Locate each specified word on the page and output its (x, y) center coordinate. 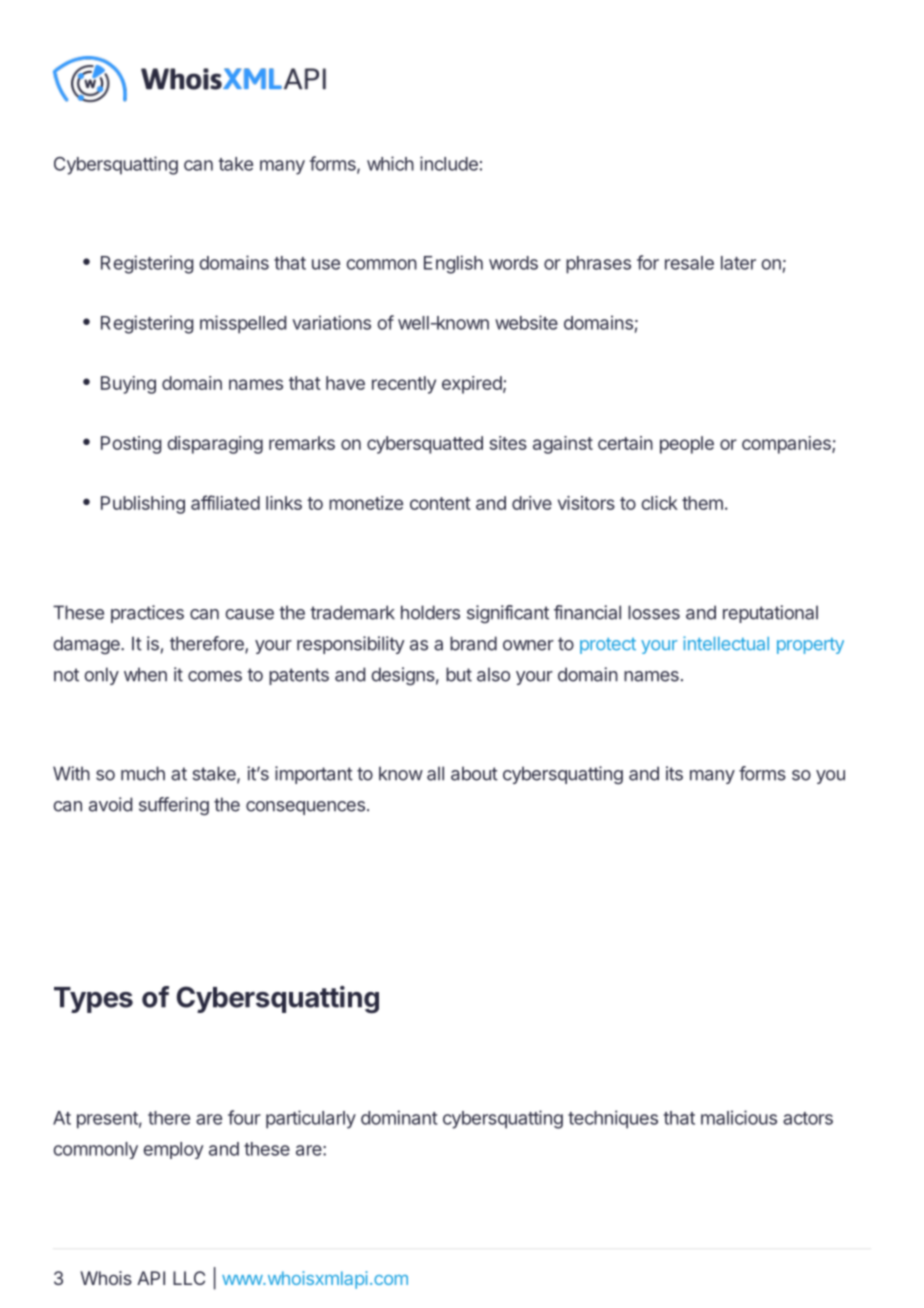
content (440, 503)
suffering (174, 806)
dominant (399, 1117)
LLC (189, 1278)
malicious (739, 1117)
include (449, 163)
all (435, 773)
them (702, 503)
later (738, 263)
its (674, 773)
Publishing (143, 505)
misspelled (243, 324)
